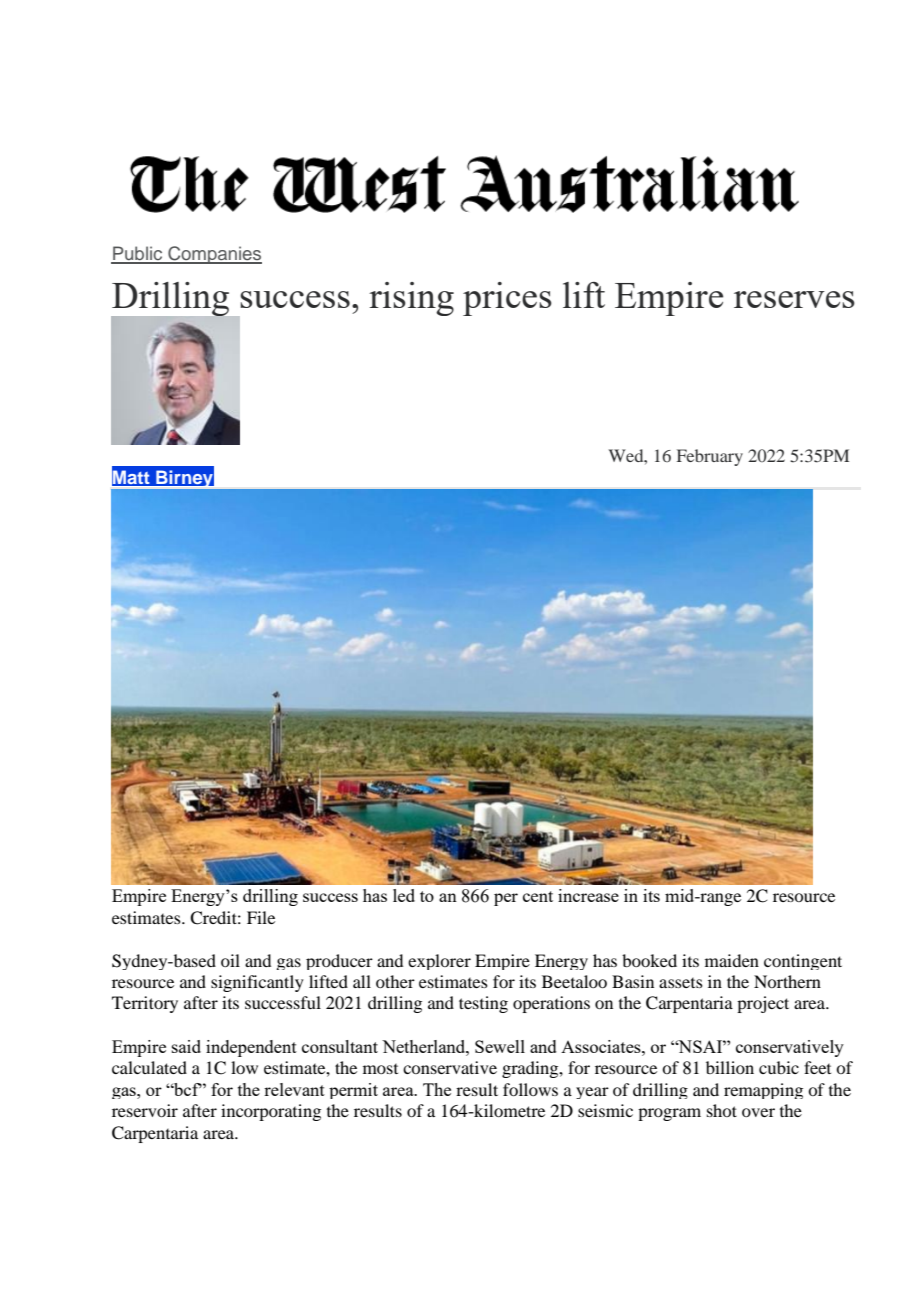  Describe the element at coordinates (588, 895) in the document. I see `increase` at that location.
